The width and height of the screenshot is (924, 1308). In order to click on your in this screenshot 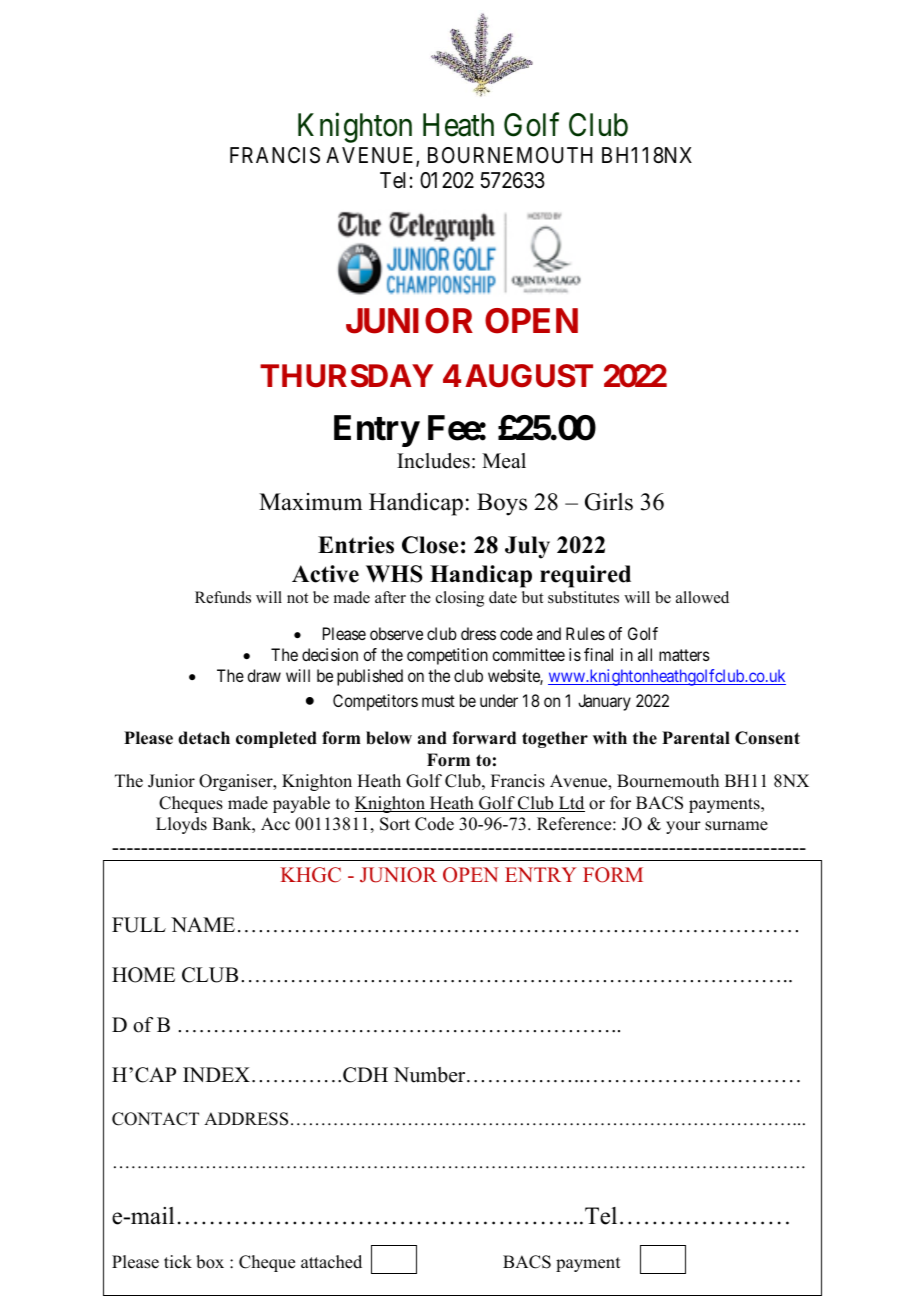, I will do `click(683, 827)`.
